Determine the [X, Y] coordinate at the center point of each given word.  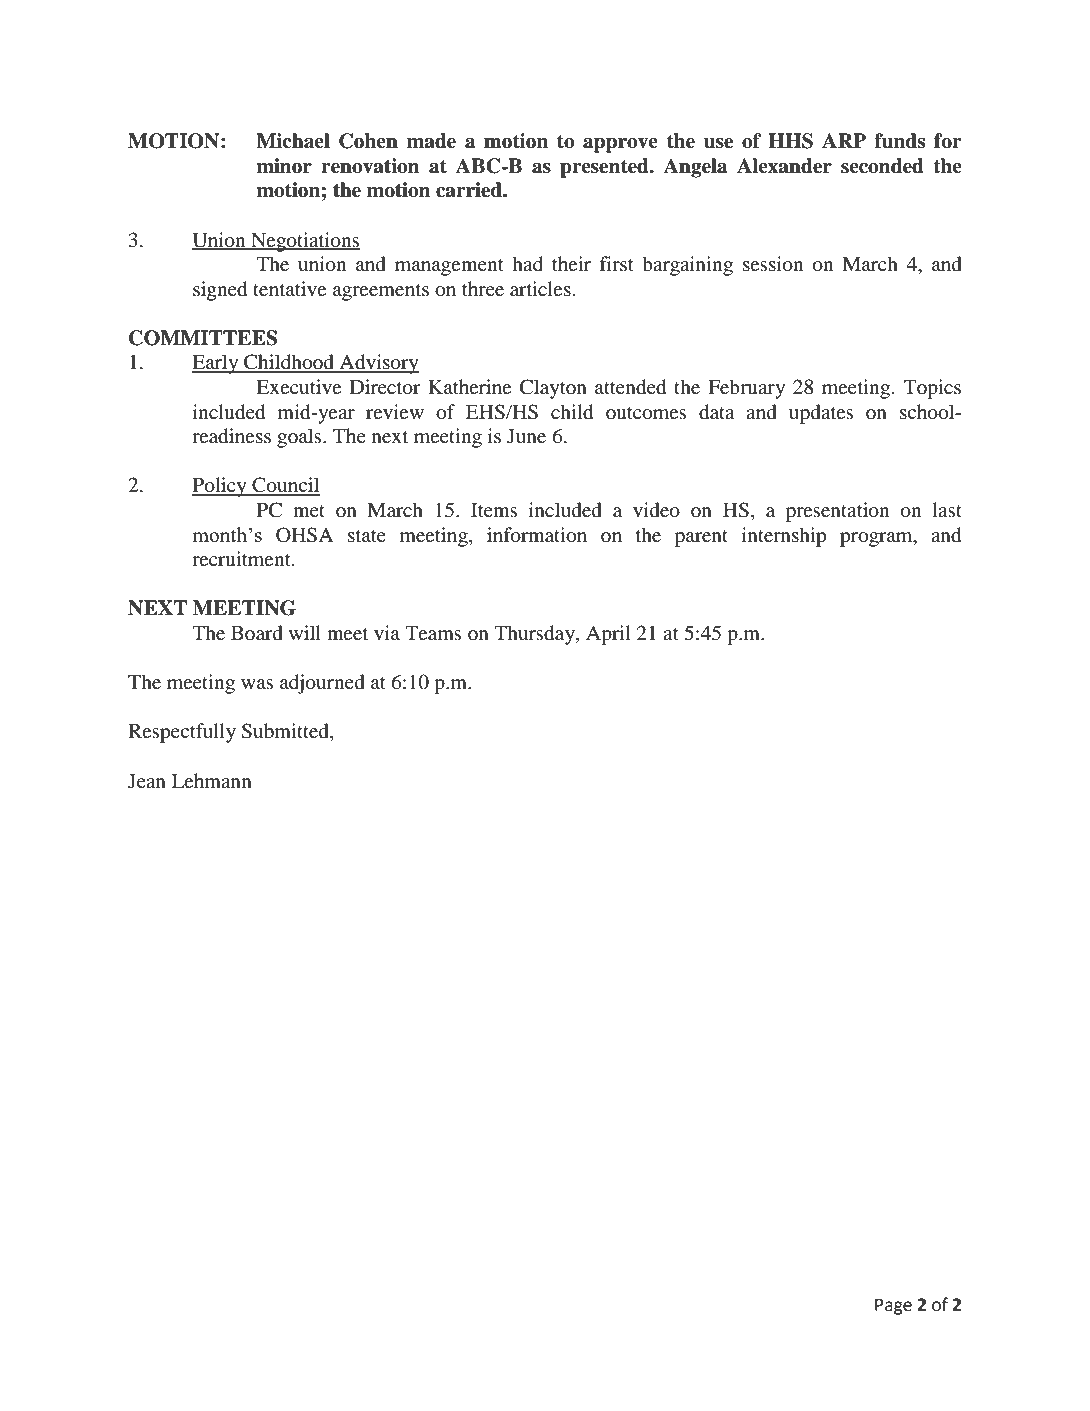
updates [821, 414]
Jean [147, 781]
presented [605, 168]
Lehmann [212, 780]
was [257, 684]
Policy [220, 487]
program [877, 539]
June [526, 436]
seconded [882, 166]
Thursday [535, 635]
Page [893, 1306]
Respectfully [182, 733]
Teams [433, 633]
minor [284, 166]
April [608, 635]
